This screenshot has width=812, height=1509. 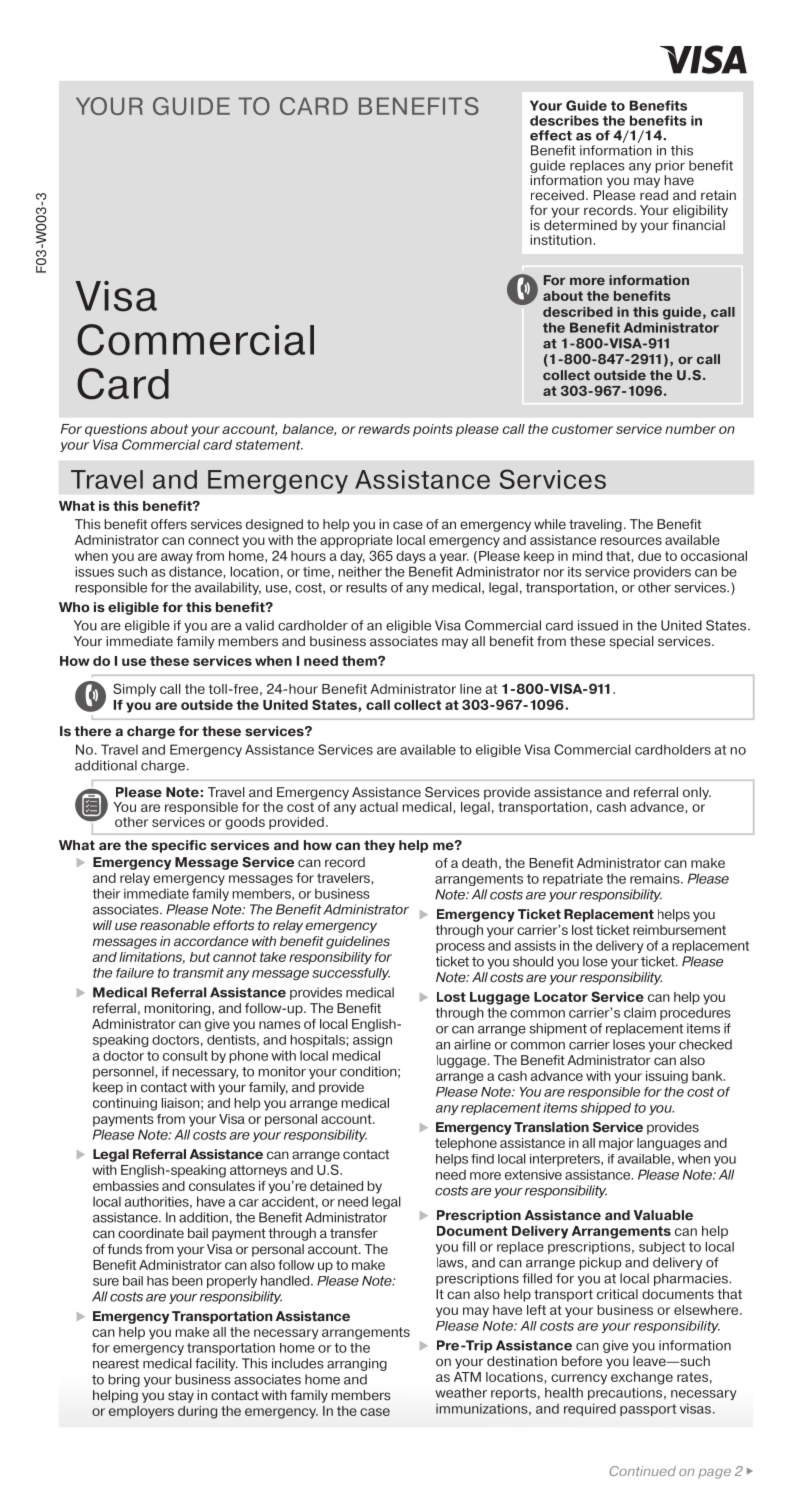 I want to click on special, so click(x=631, y=642).
